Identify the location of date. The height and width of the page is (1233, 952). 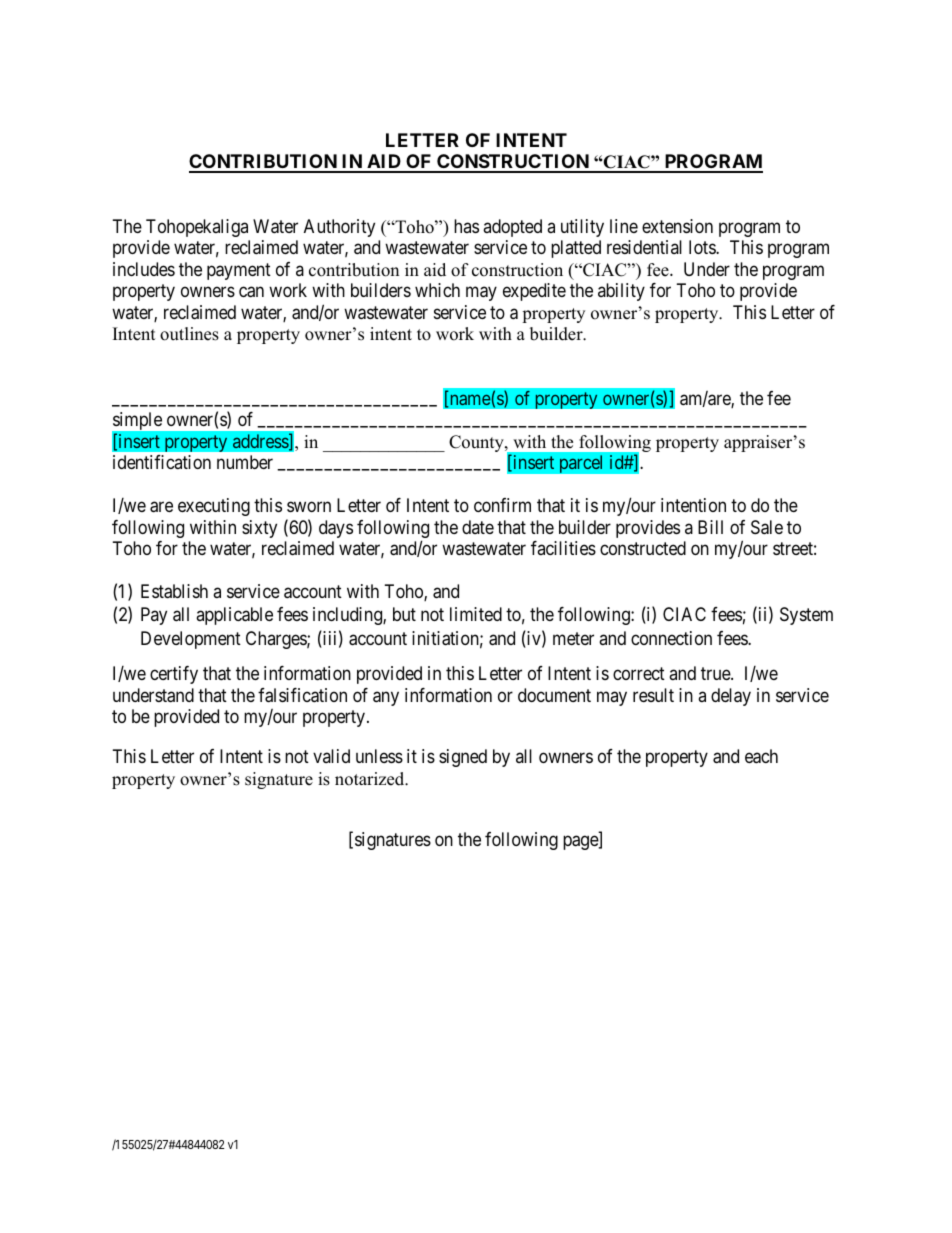
(478, 527).
